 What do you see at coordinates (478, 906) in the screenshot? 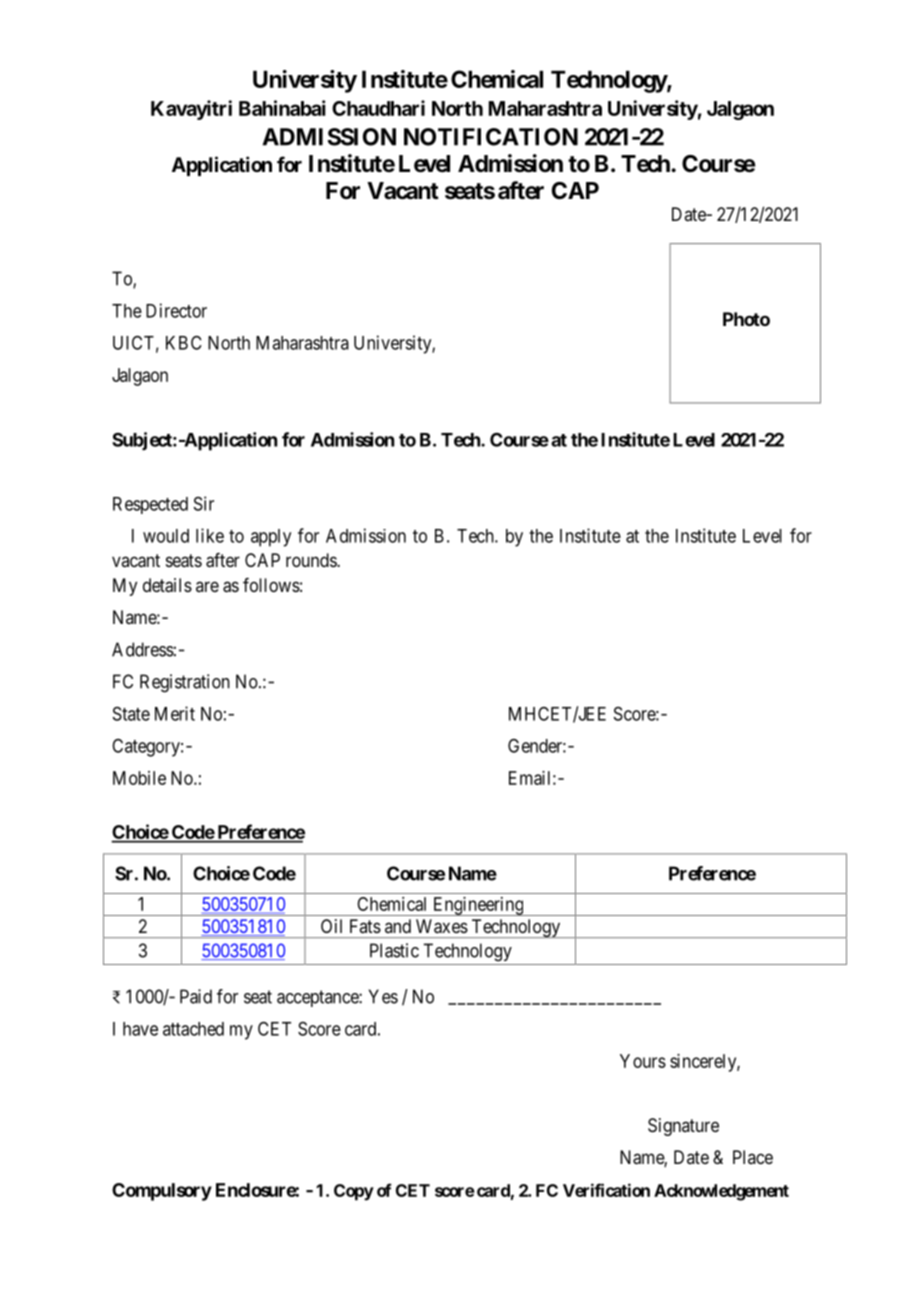
I see `Engineering` at bounding box center [478, 906].
